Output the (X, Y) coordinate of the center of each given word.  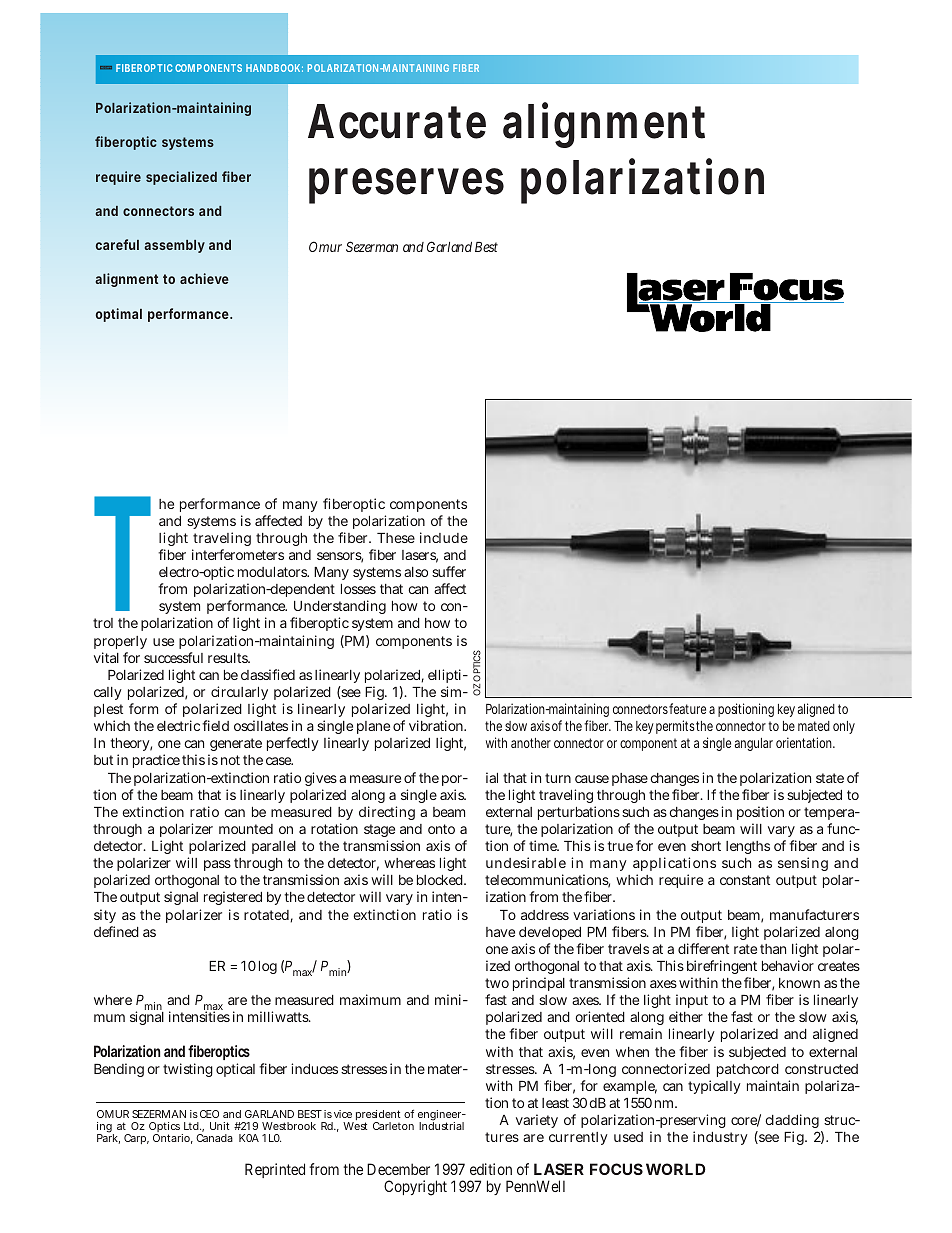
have (500, 932)
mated (814, 726)
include (444, 537)
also (416, 572)
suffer (449, 571)
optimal (119, 315)
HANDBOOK (273, 68)
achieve (204, 278)
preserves (406, 186)
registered (233, 898)
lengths (748, 847)
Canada (214, 1138)
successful (173, 657)
